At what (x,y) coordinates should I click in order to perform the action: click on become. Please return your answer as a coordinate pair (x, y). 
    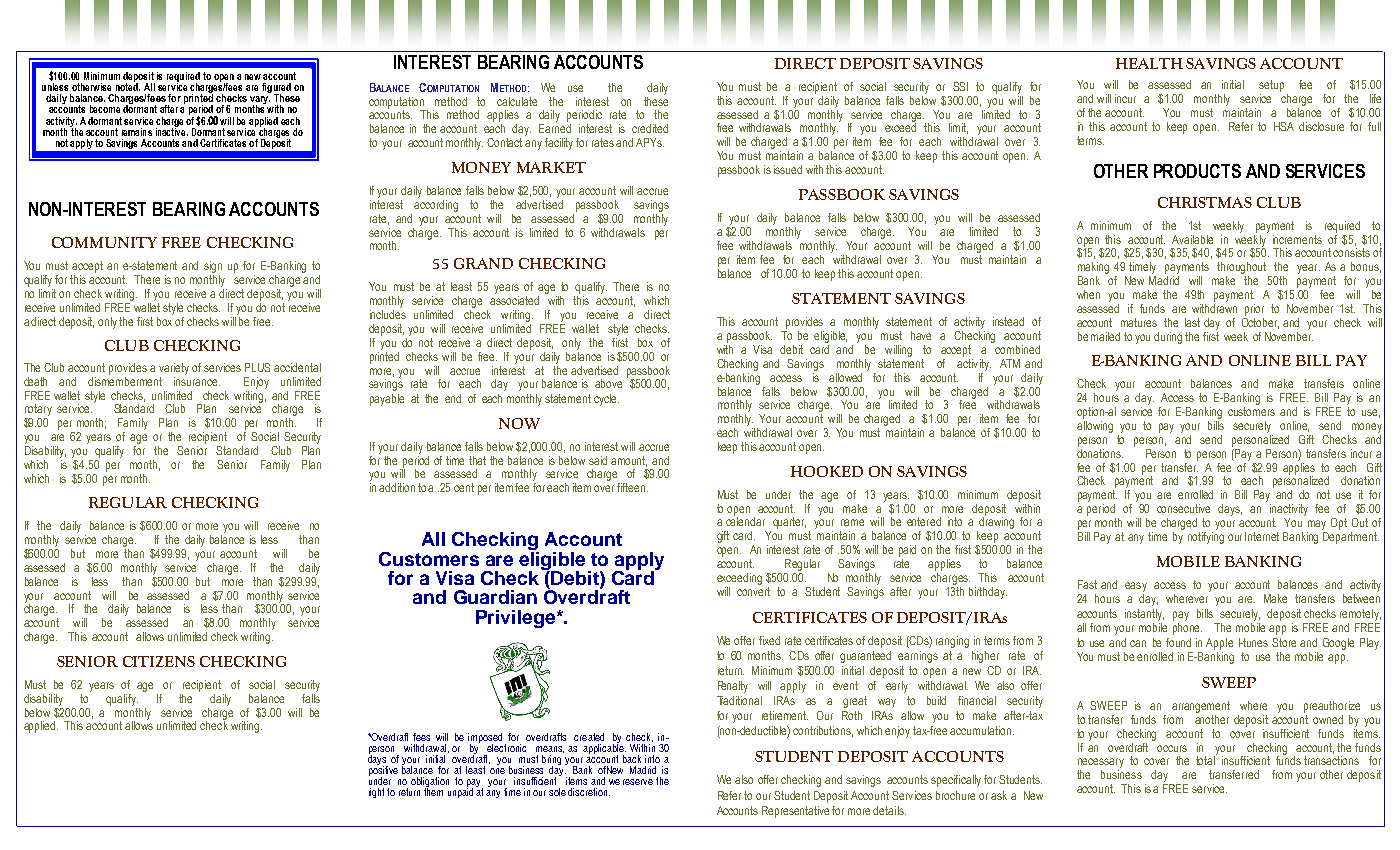
    Looking at the image, I should click on (105, 109).
